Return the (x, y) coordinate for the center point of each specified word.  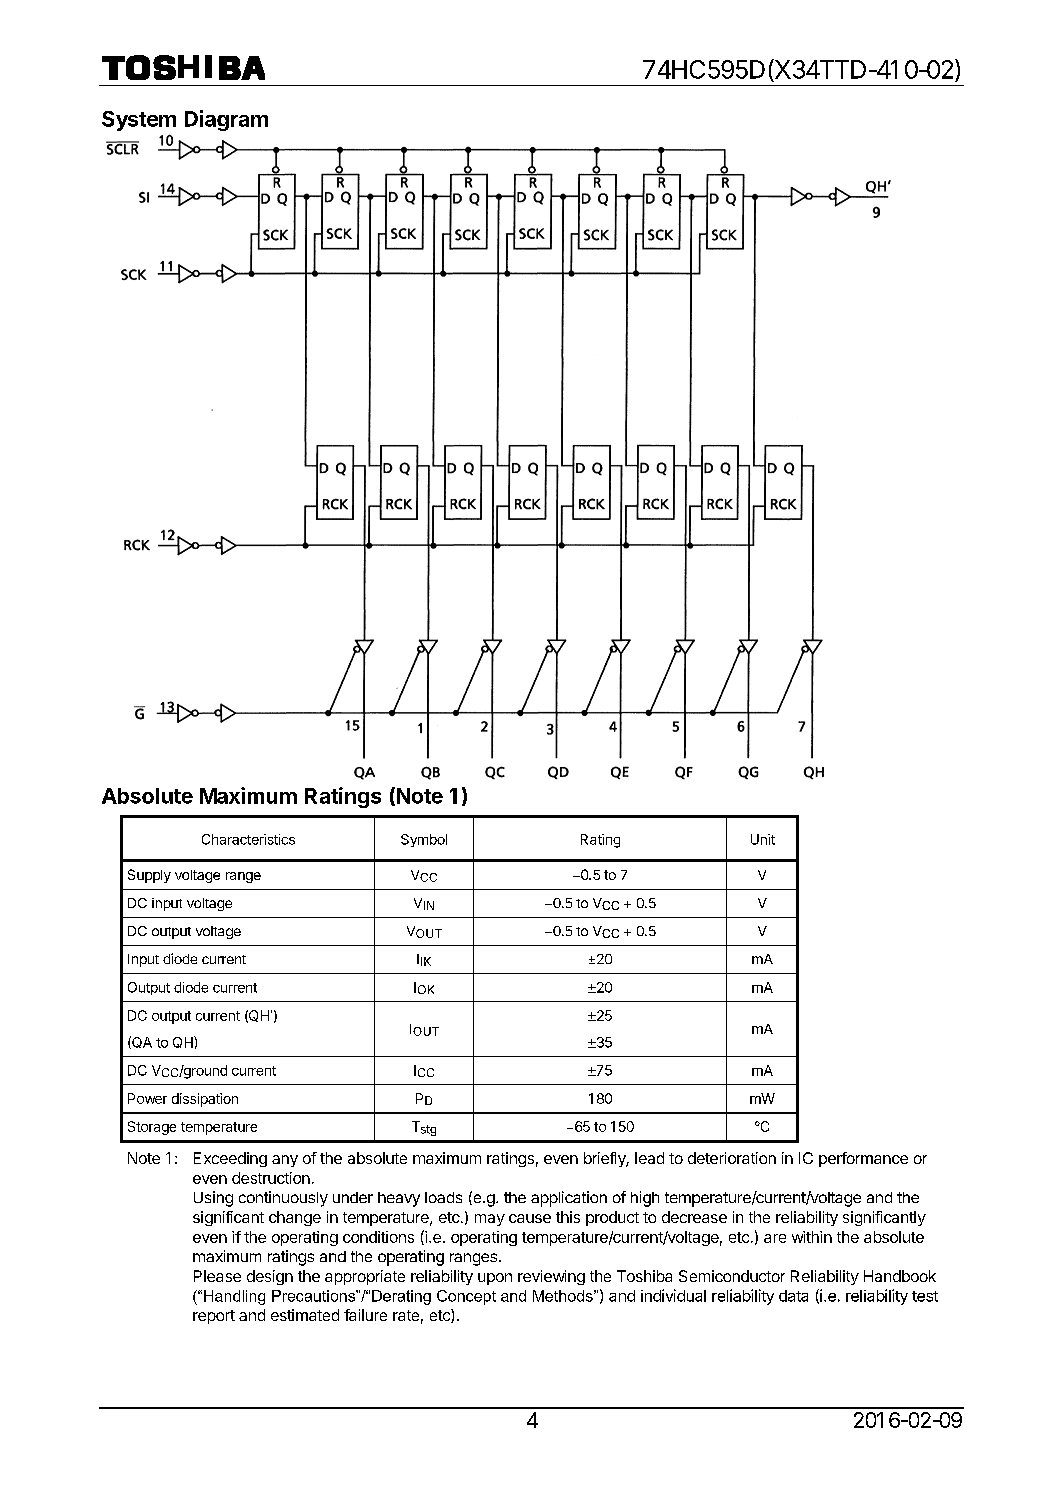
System (139, 121)
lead (649, 1158)
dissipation (205, 1100)
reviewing (551, 1277)
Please (217, 1276)
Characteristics (248, 839)
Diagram (226, 120)
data (793, 1296)
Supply (149, 876)
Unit (763, 839)
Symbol (424, 840)
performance (863, 1159)
